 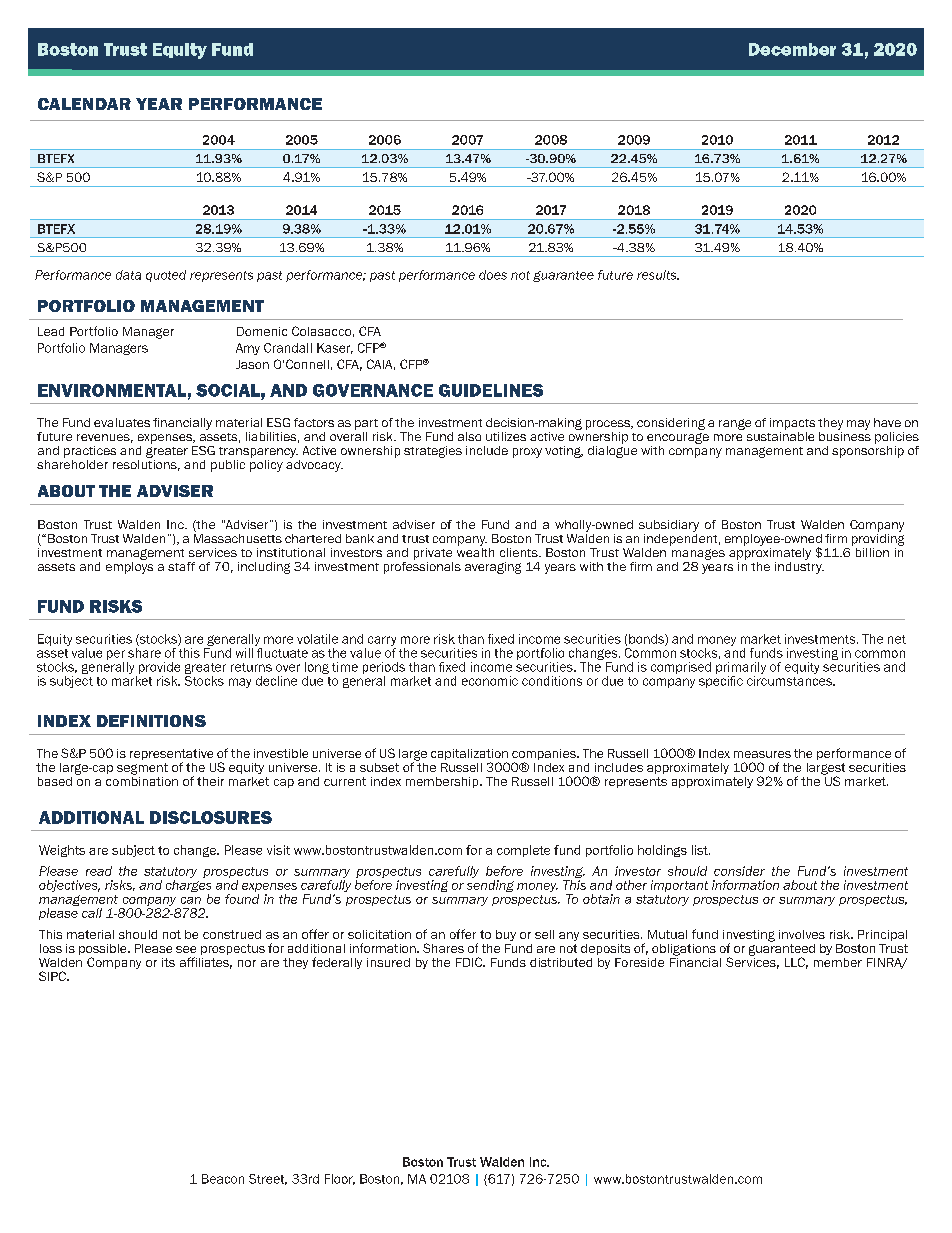 What do you see at coordinates (128, 275) in the screenshot?
I see `data` at bounding box center [128, 275].
